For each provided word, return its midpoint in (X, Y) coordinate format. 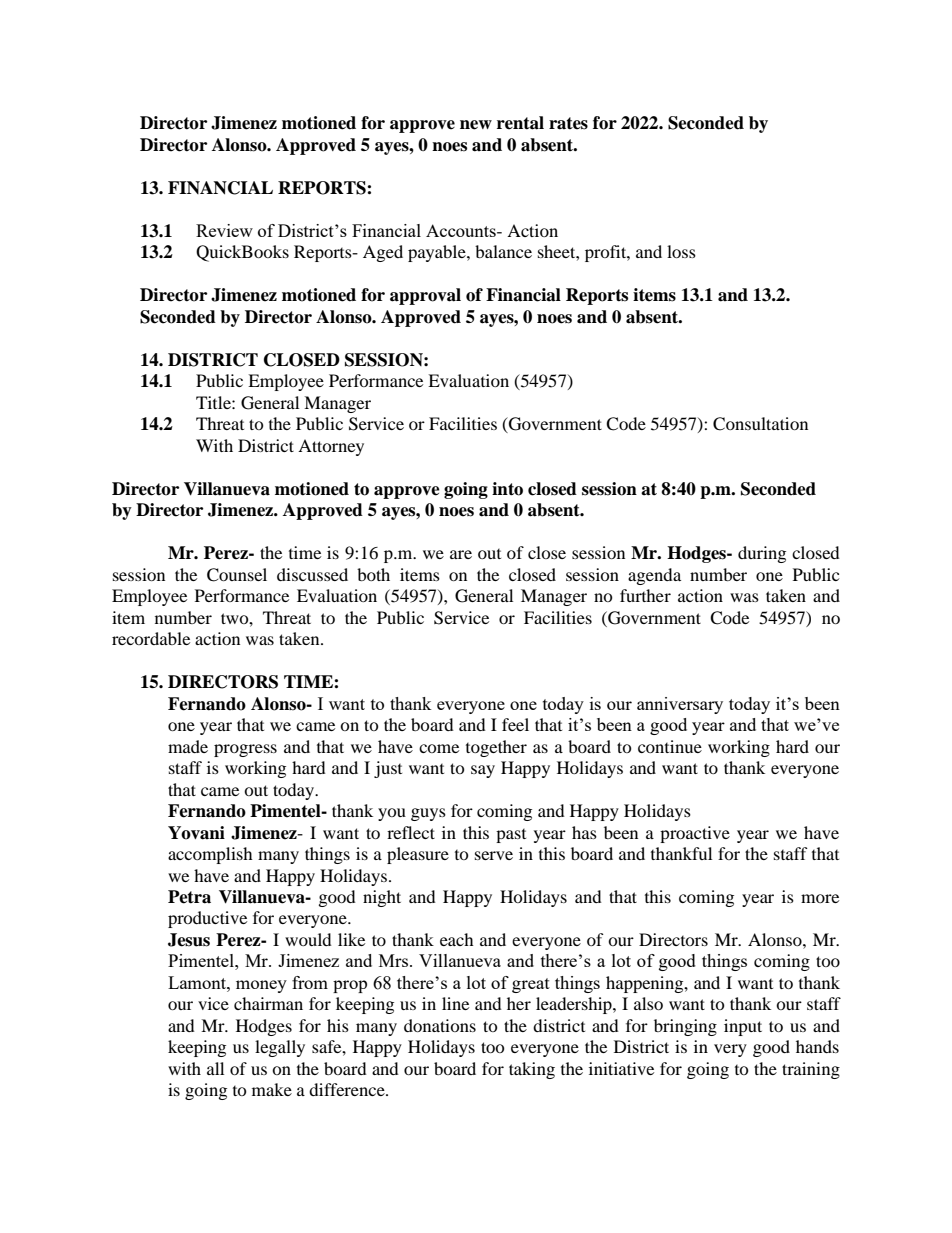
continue (670, 746)
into (507, 489)
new (476, 125)
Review (224, 230)
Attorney (331, 447)
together (496, 748)
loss (681, 251)
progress (245, 750)
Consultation (760, 424)
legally (280, 1048)
